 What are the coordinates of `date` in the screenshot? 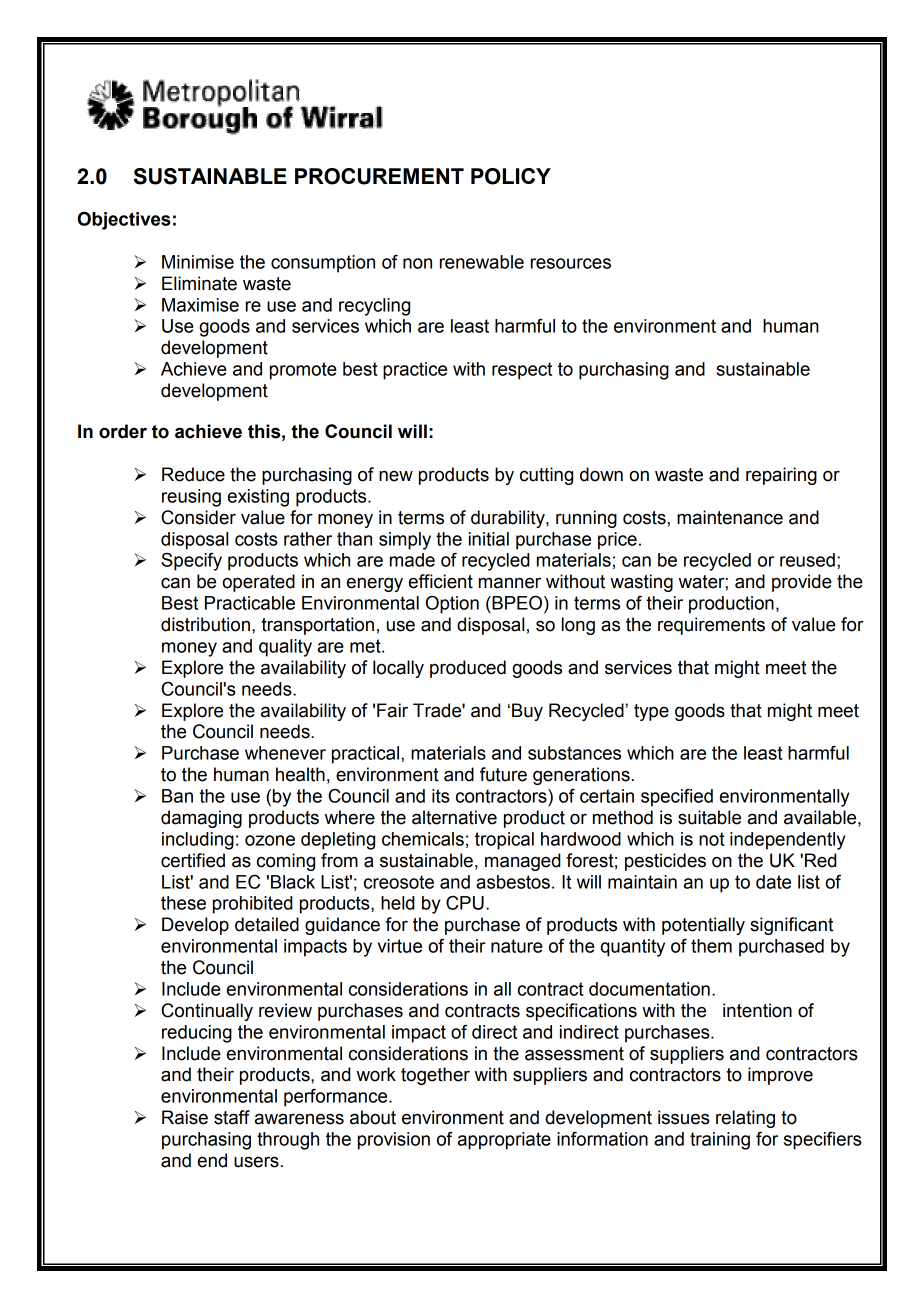 It's located at (773, 882).
